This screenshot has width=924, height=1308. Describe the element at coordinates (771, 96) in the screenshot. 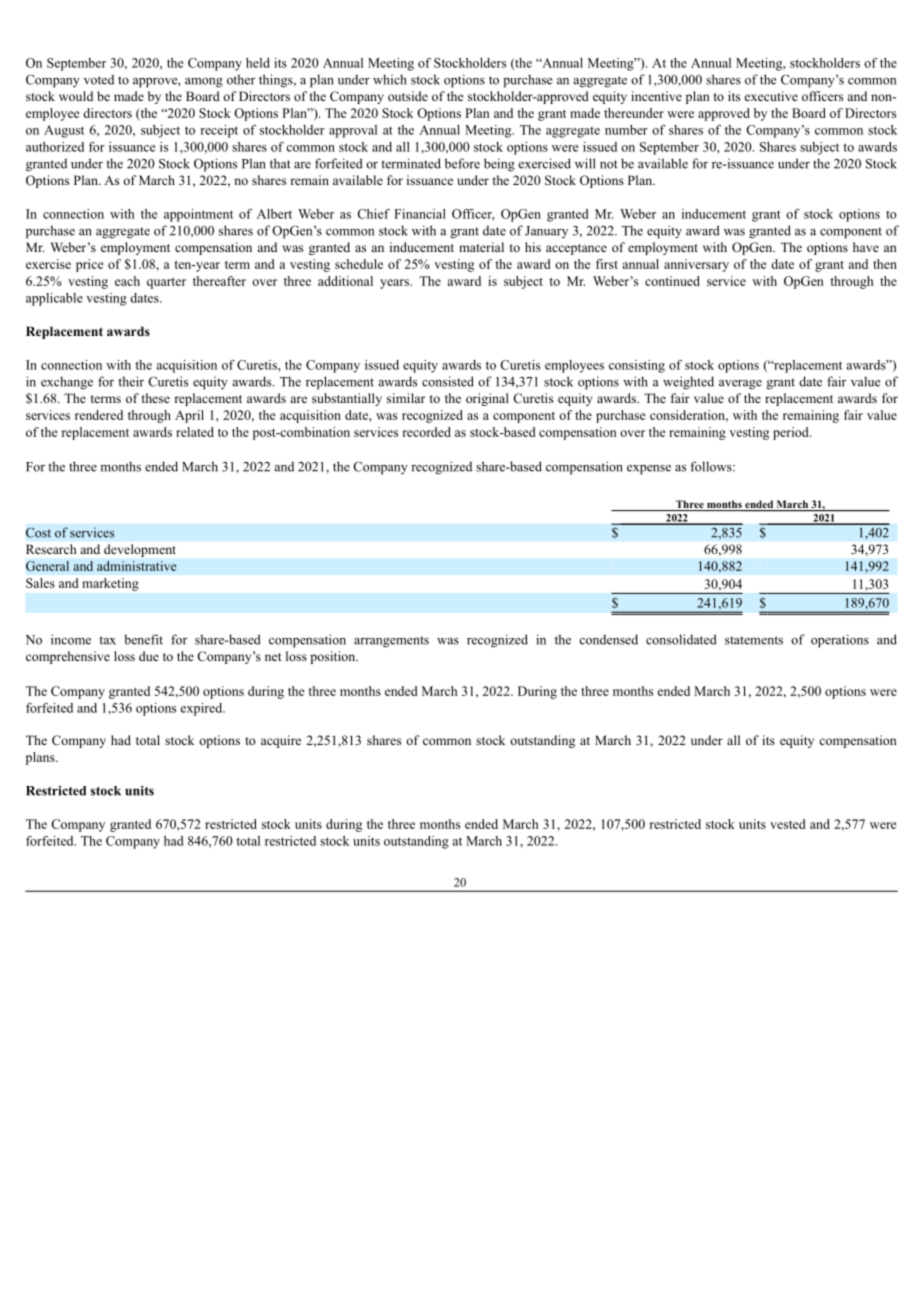

I see `executive` at that location.
